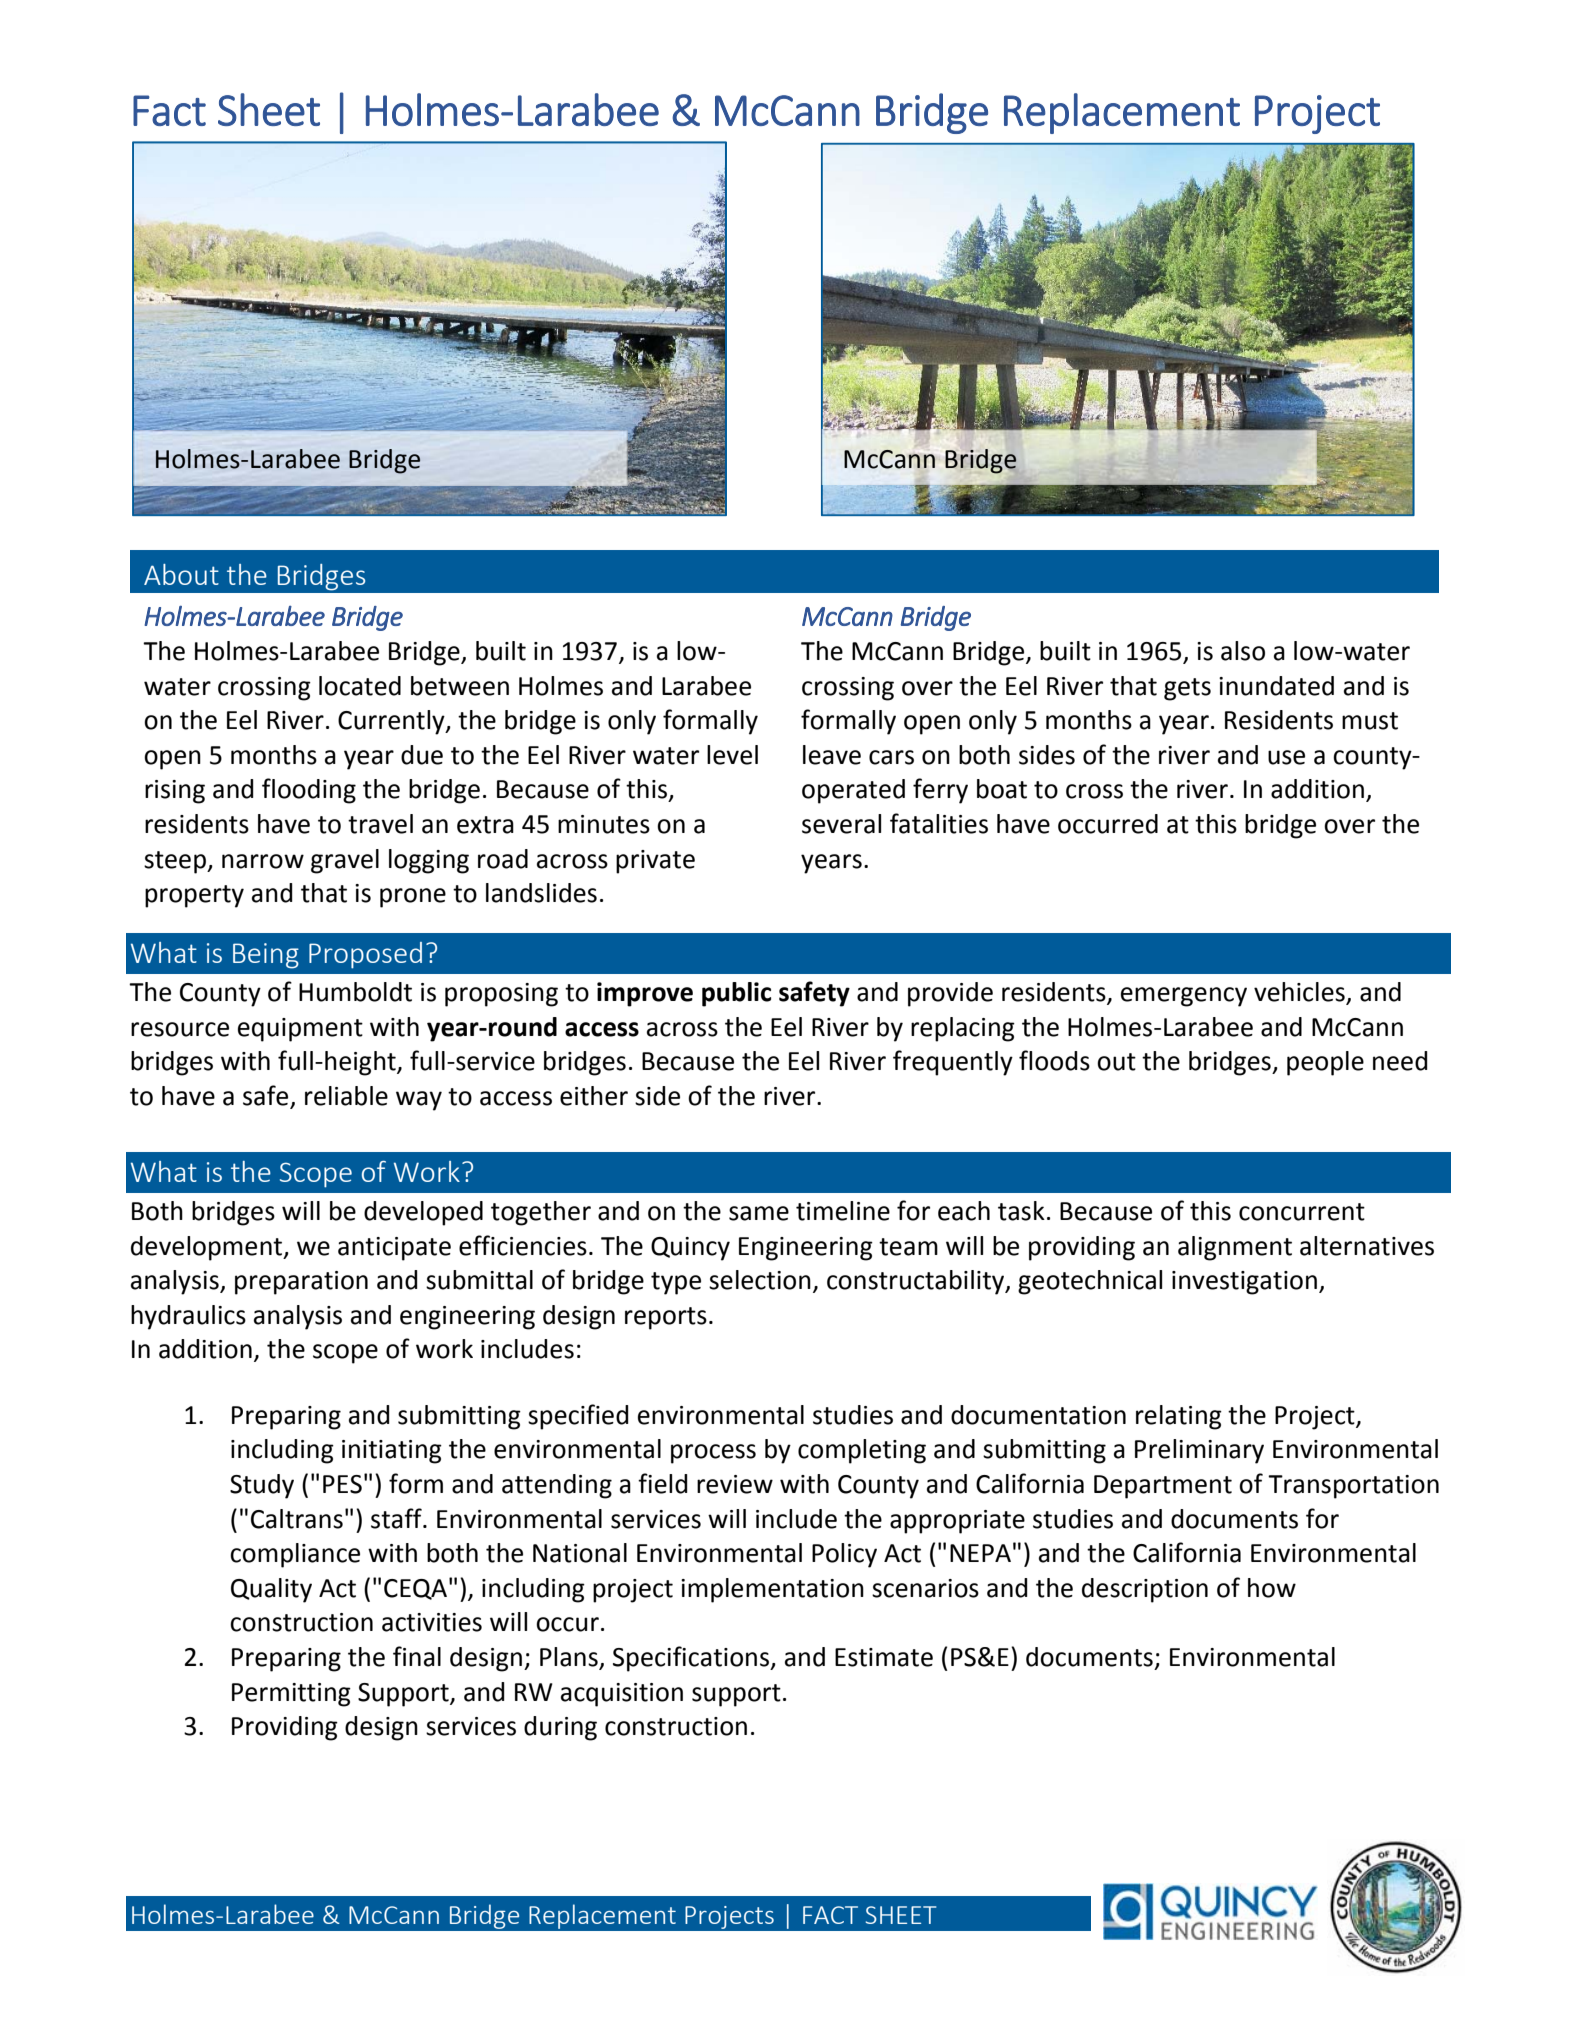 The image size is (1576, 2040). What do you see at coordinates (841, 824) in the page?
I see `several` at bounding box center [841, 824].
